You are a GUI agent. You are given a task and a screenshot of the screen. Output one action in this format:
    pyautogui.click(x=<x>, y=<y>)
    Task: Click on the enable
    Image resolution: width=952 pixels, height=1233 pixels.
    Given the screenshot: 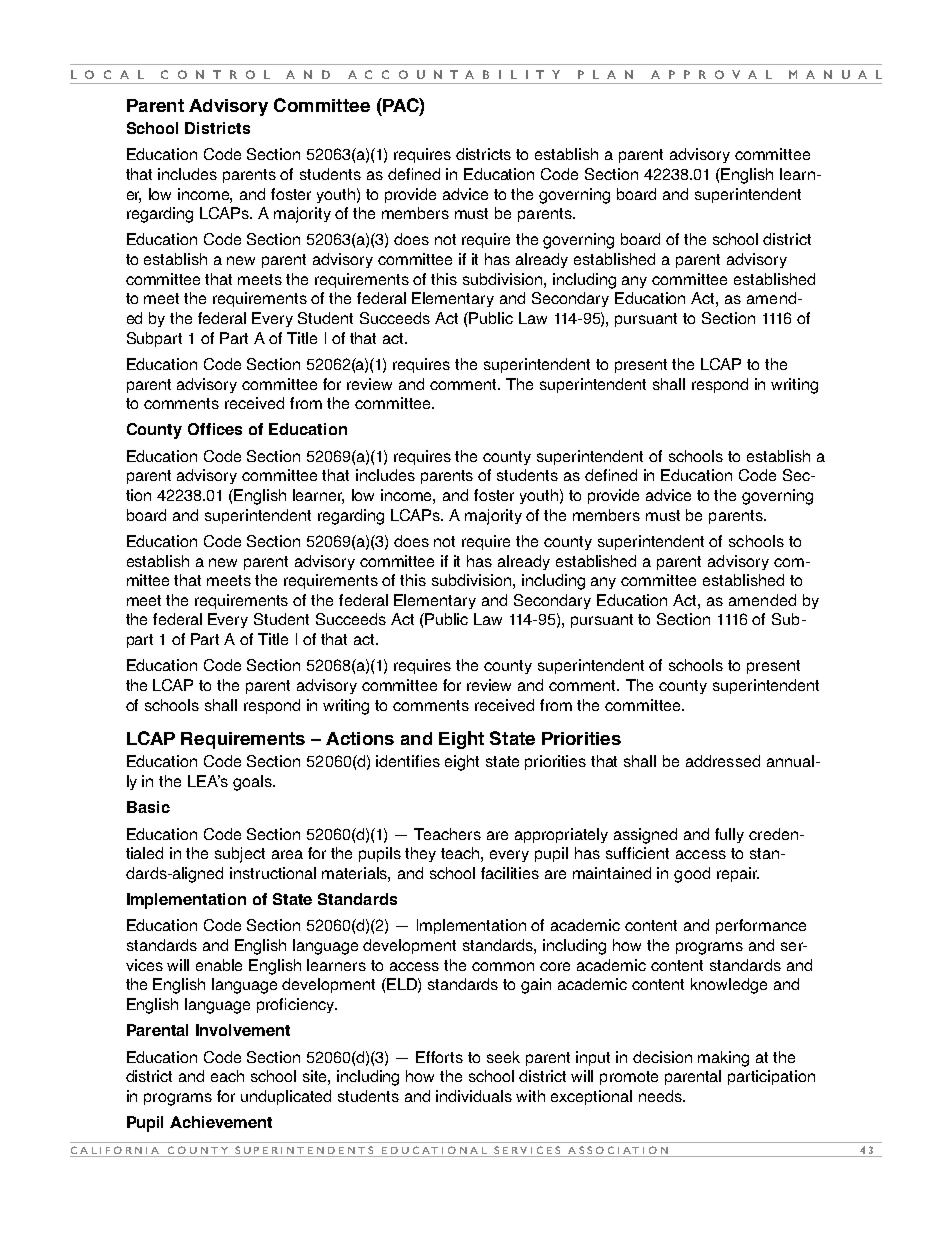 What is the action you would take?
    pyautogui.click(x=219, y=965)
